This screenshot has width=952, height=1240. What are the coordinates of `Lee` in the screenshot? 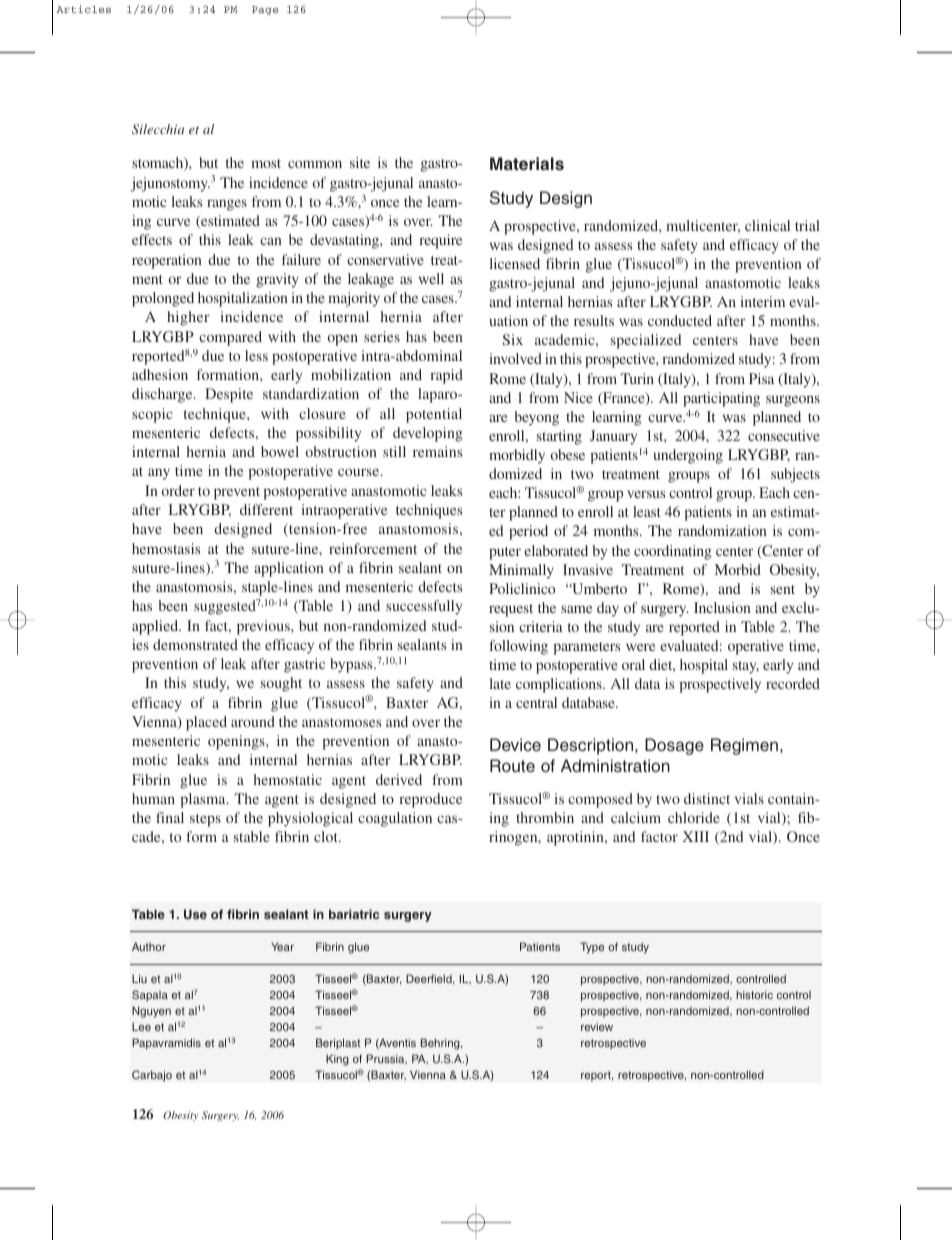 It's located at (141, 1026).
